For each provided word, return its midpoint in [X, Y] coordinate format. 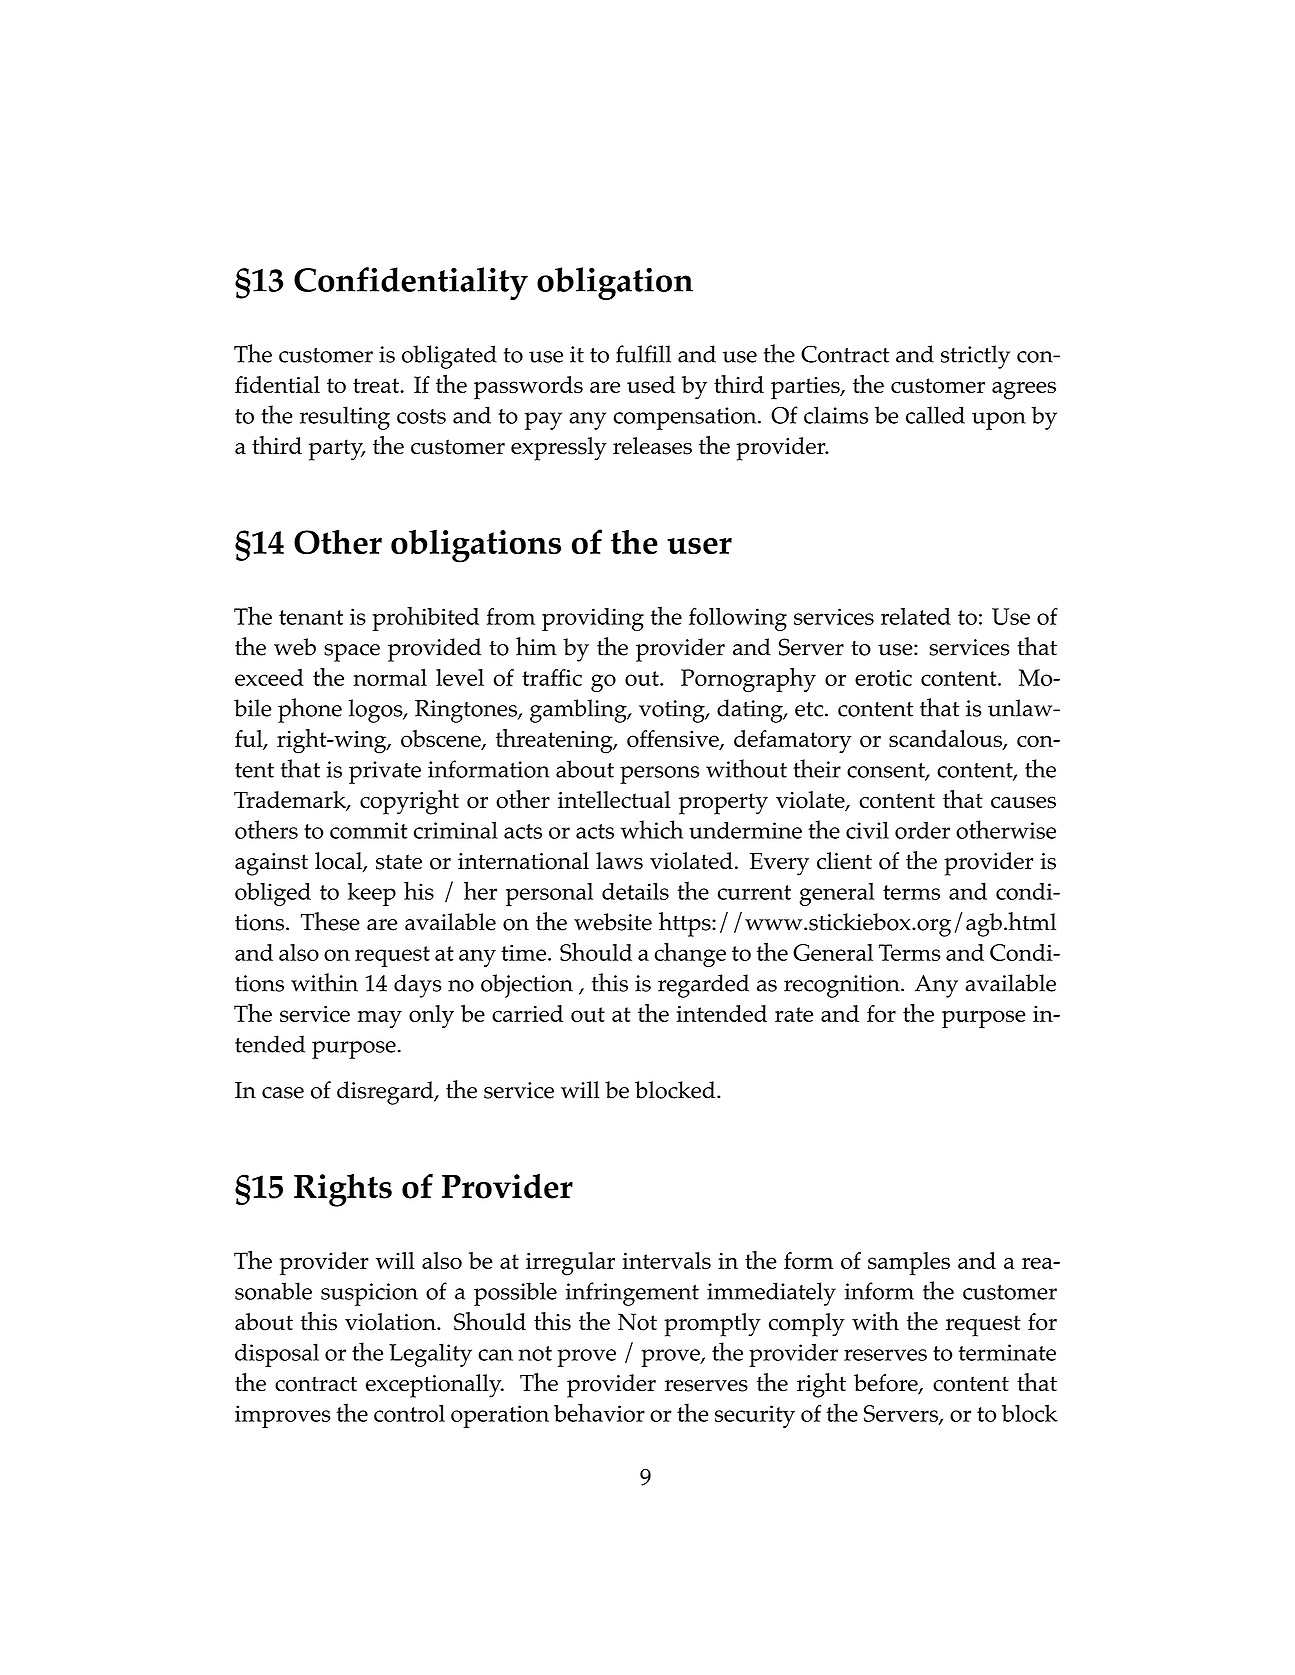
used [651, 384]
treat [377, 385]
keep [372, 894]
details [635, 891]
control [409, 1413]
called [935, 415]
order [922, 830]
